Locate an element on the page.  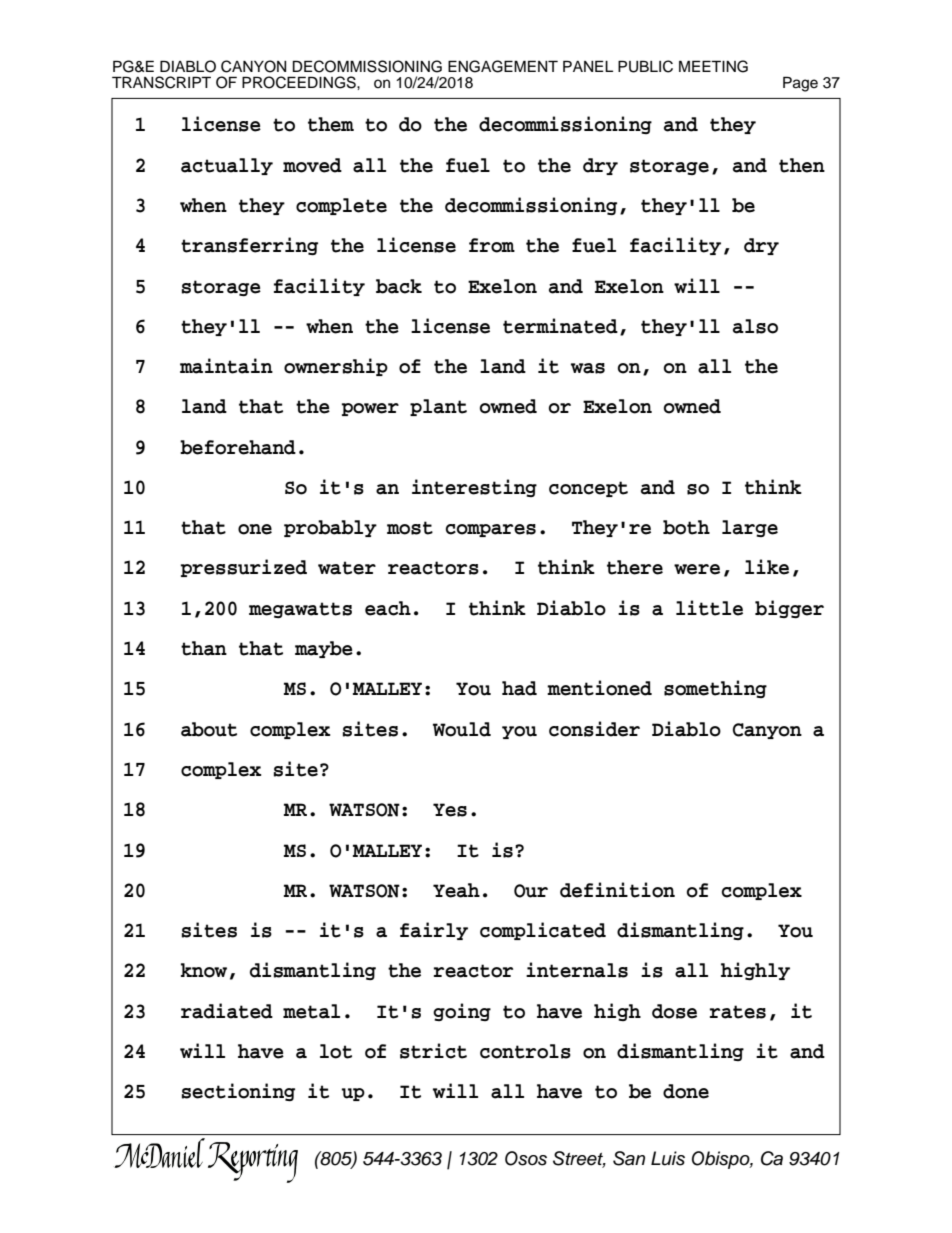
about is located at coordinates (209, 729).
